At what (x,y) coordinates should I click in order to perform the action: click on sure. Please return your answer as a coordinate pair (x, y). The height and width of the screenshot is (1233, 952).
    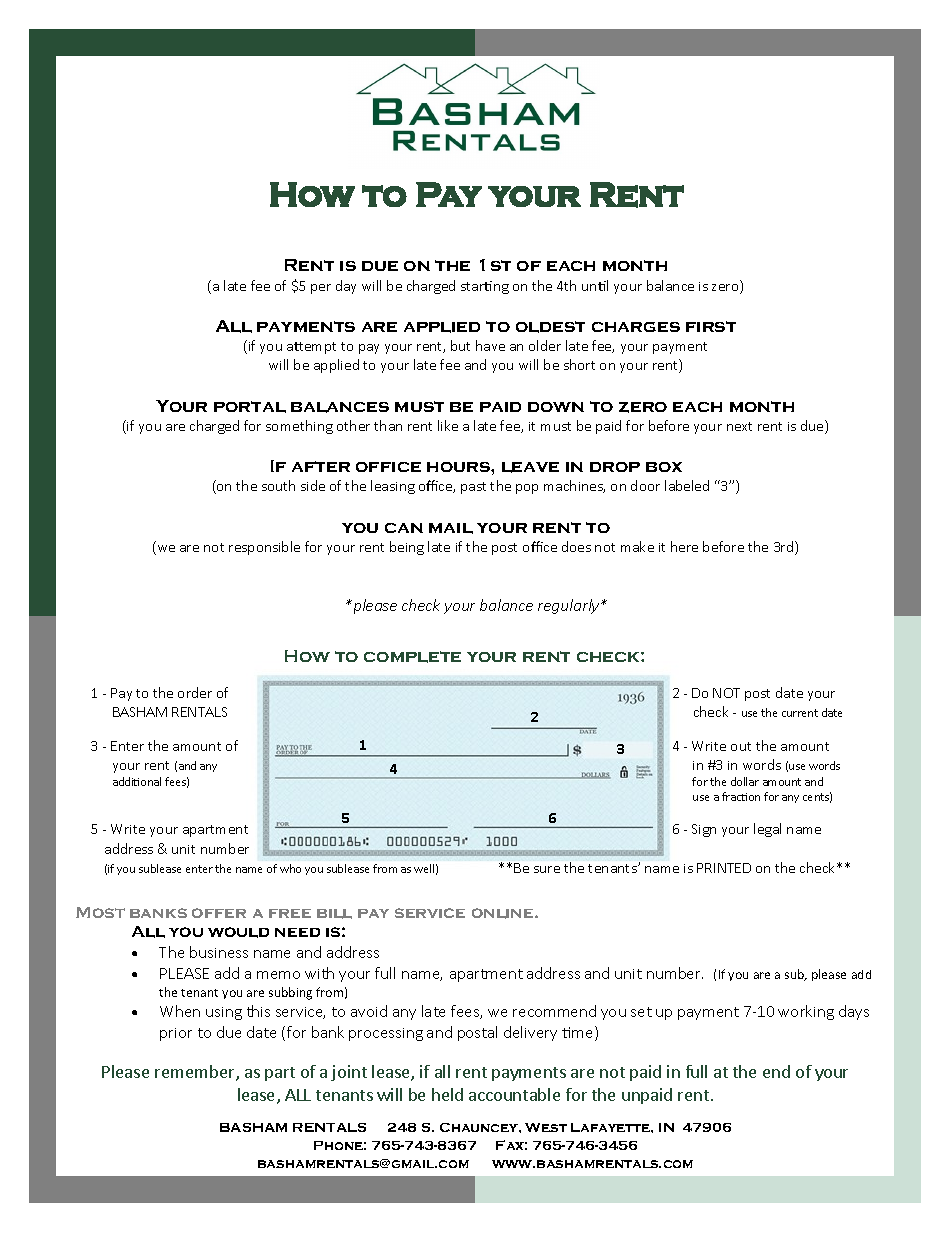
    Looking at the image, I should click on (547, 869).
